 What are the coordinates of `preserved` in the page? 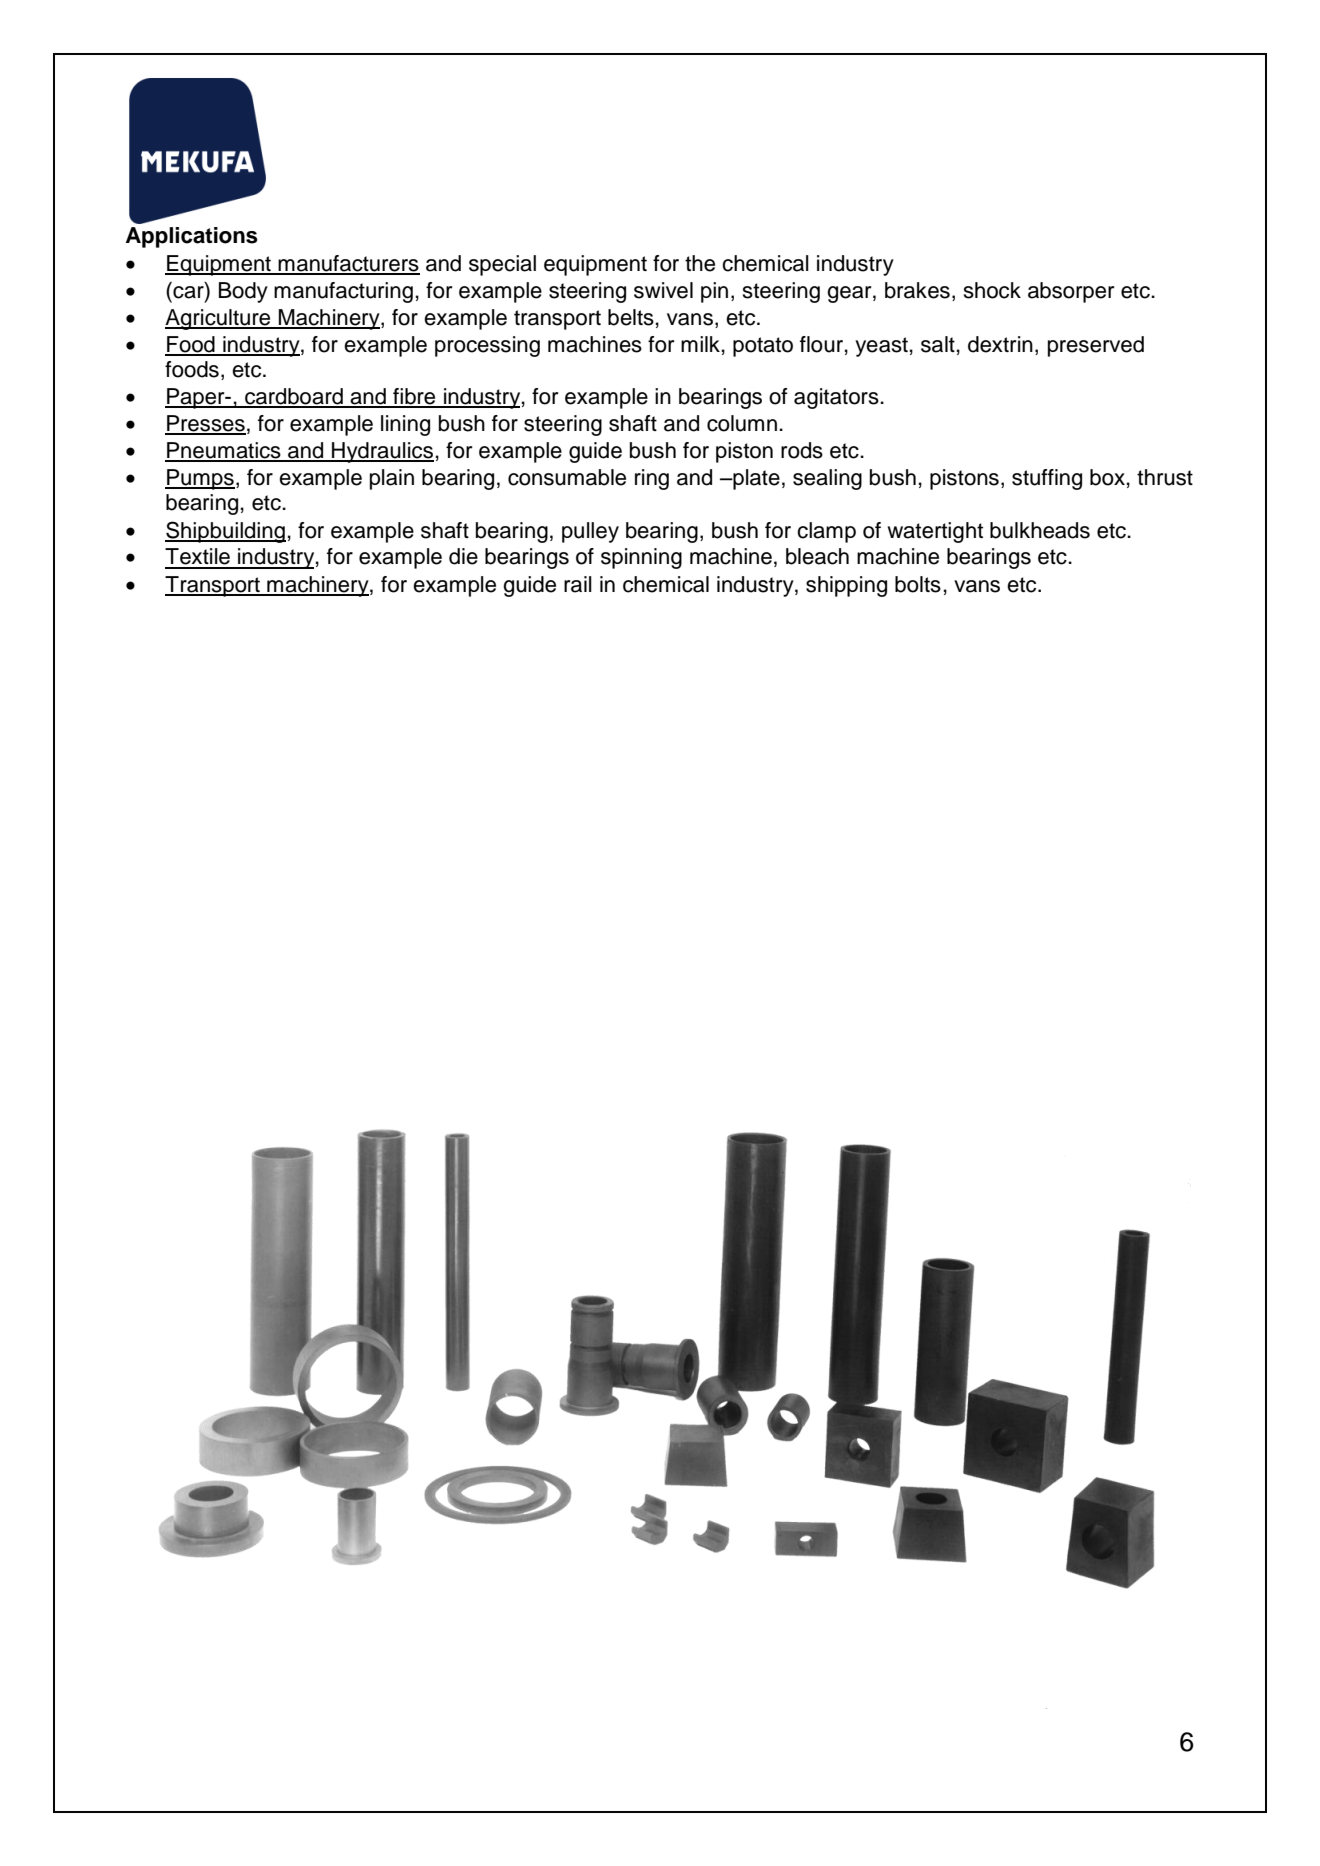 It's located at (1096, 346).
